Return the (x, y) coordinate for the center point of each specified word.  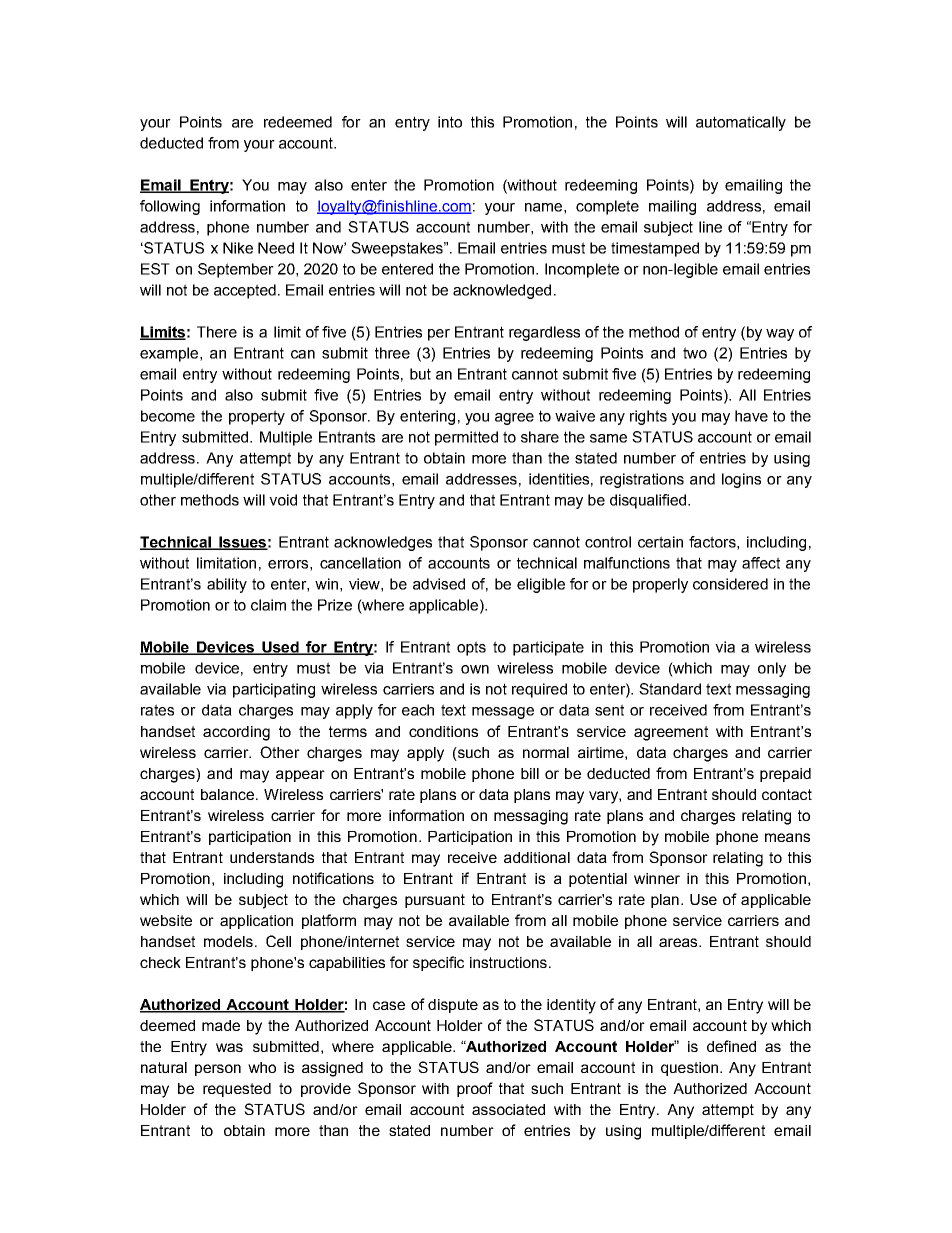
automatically (741, 123)
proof (475, 1089)
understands (272, 857)
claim (268, 605)
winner (657, 878)
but (420, 374)
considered (730, 584)
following (170, 207)
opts (471, 648)
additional (537, 857)
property (257, 417)
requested (237, 1090)
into (450, 122)
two (695, 353)
